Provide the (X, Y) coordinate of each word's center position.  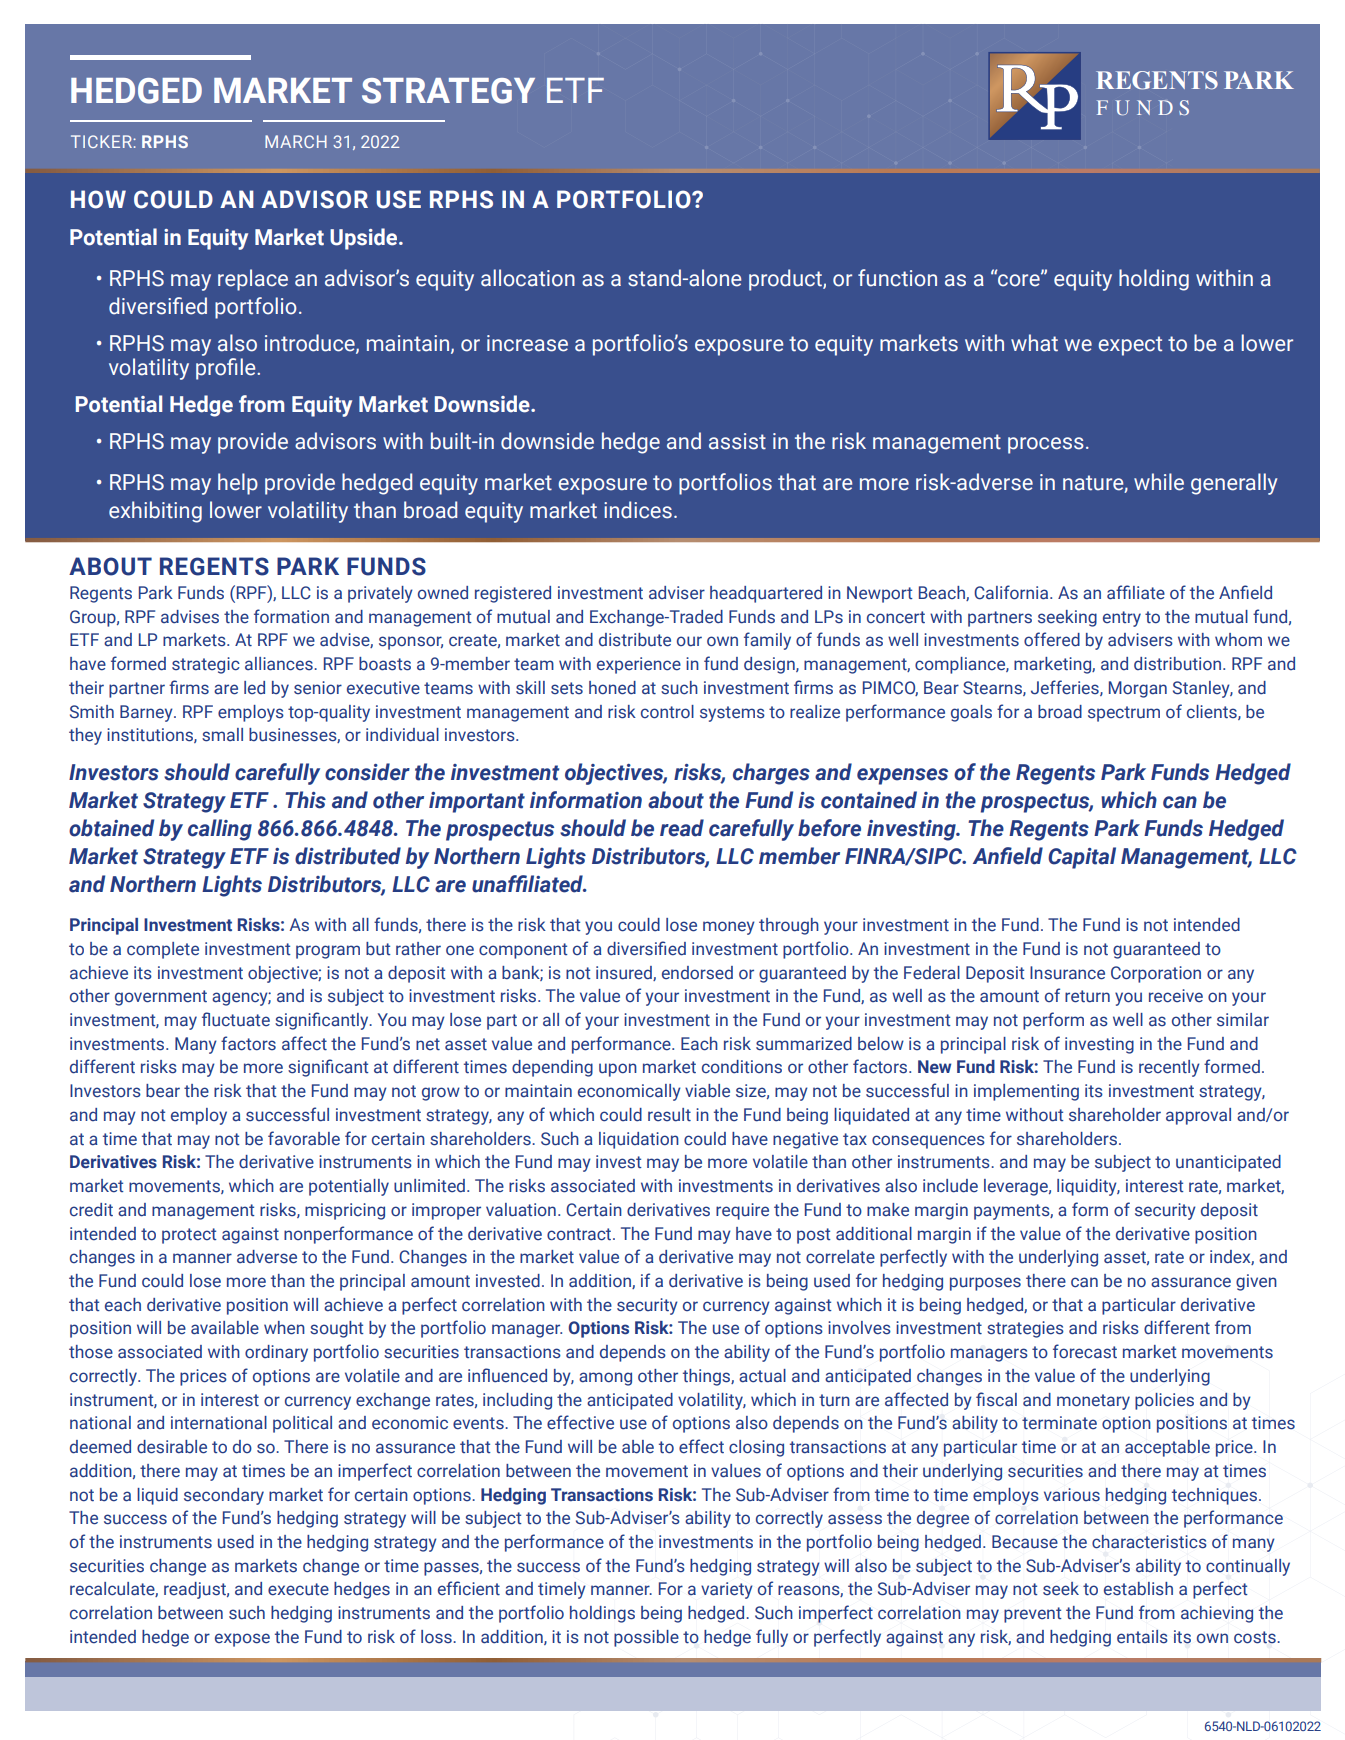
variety (727, 1590)
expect (1130, 346)
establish (1138, 1589)
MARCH (296, 141)
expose (242, 1640)
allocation (528, 278)
